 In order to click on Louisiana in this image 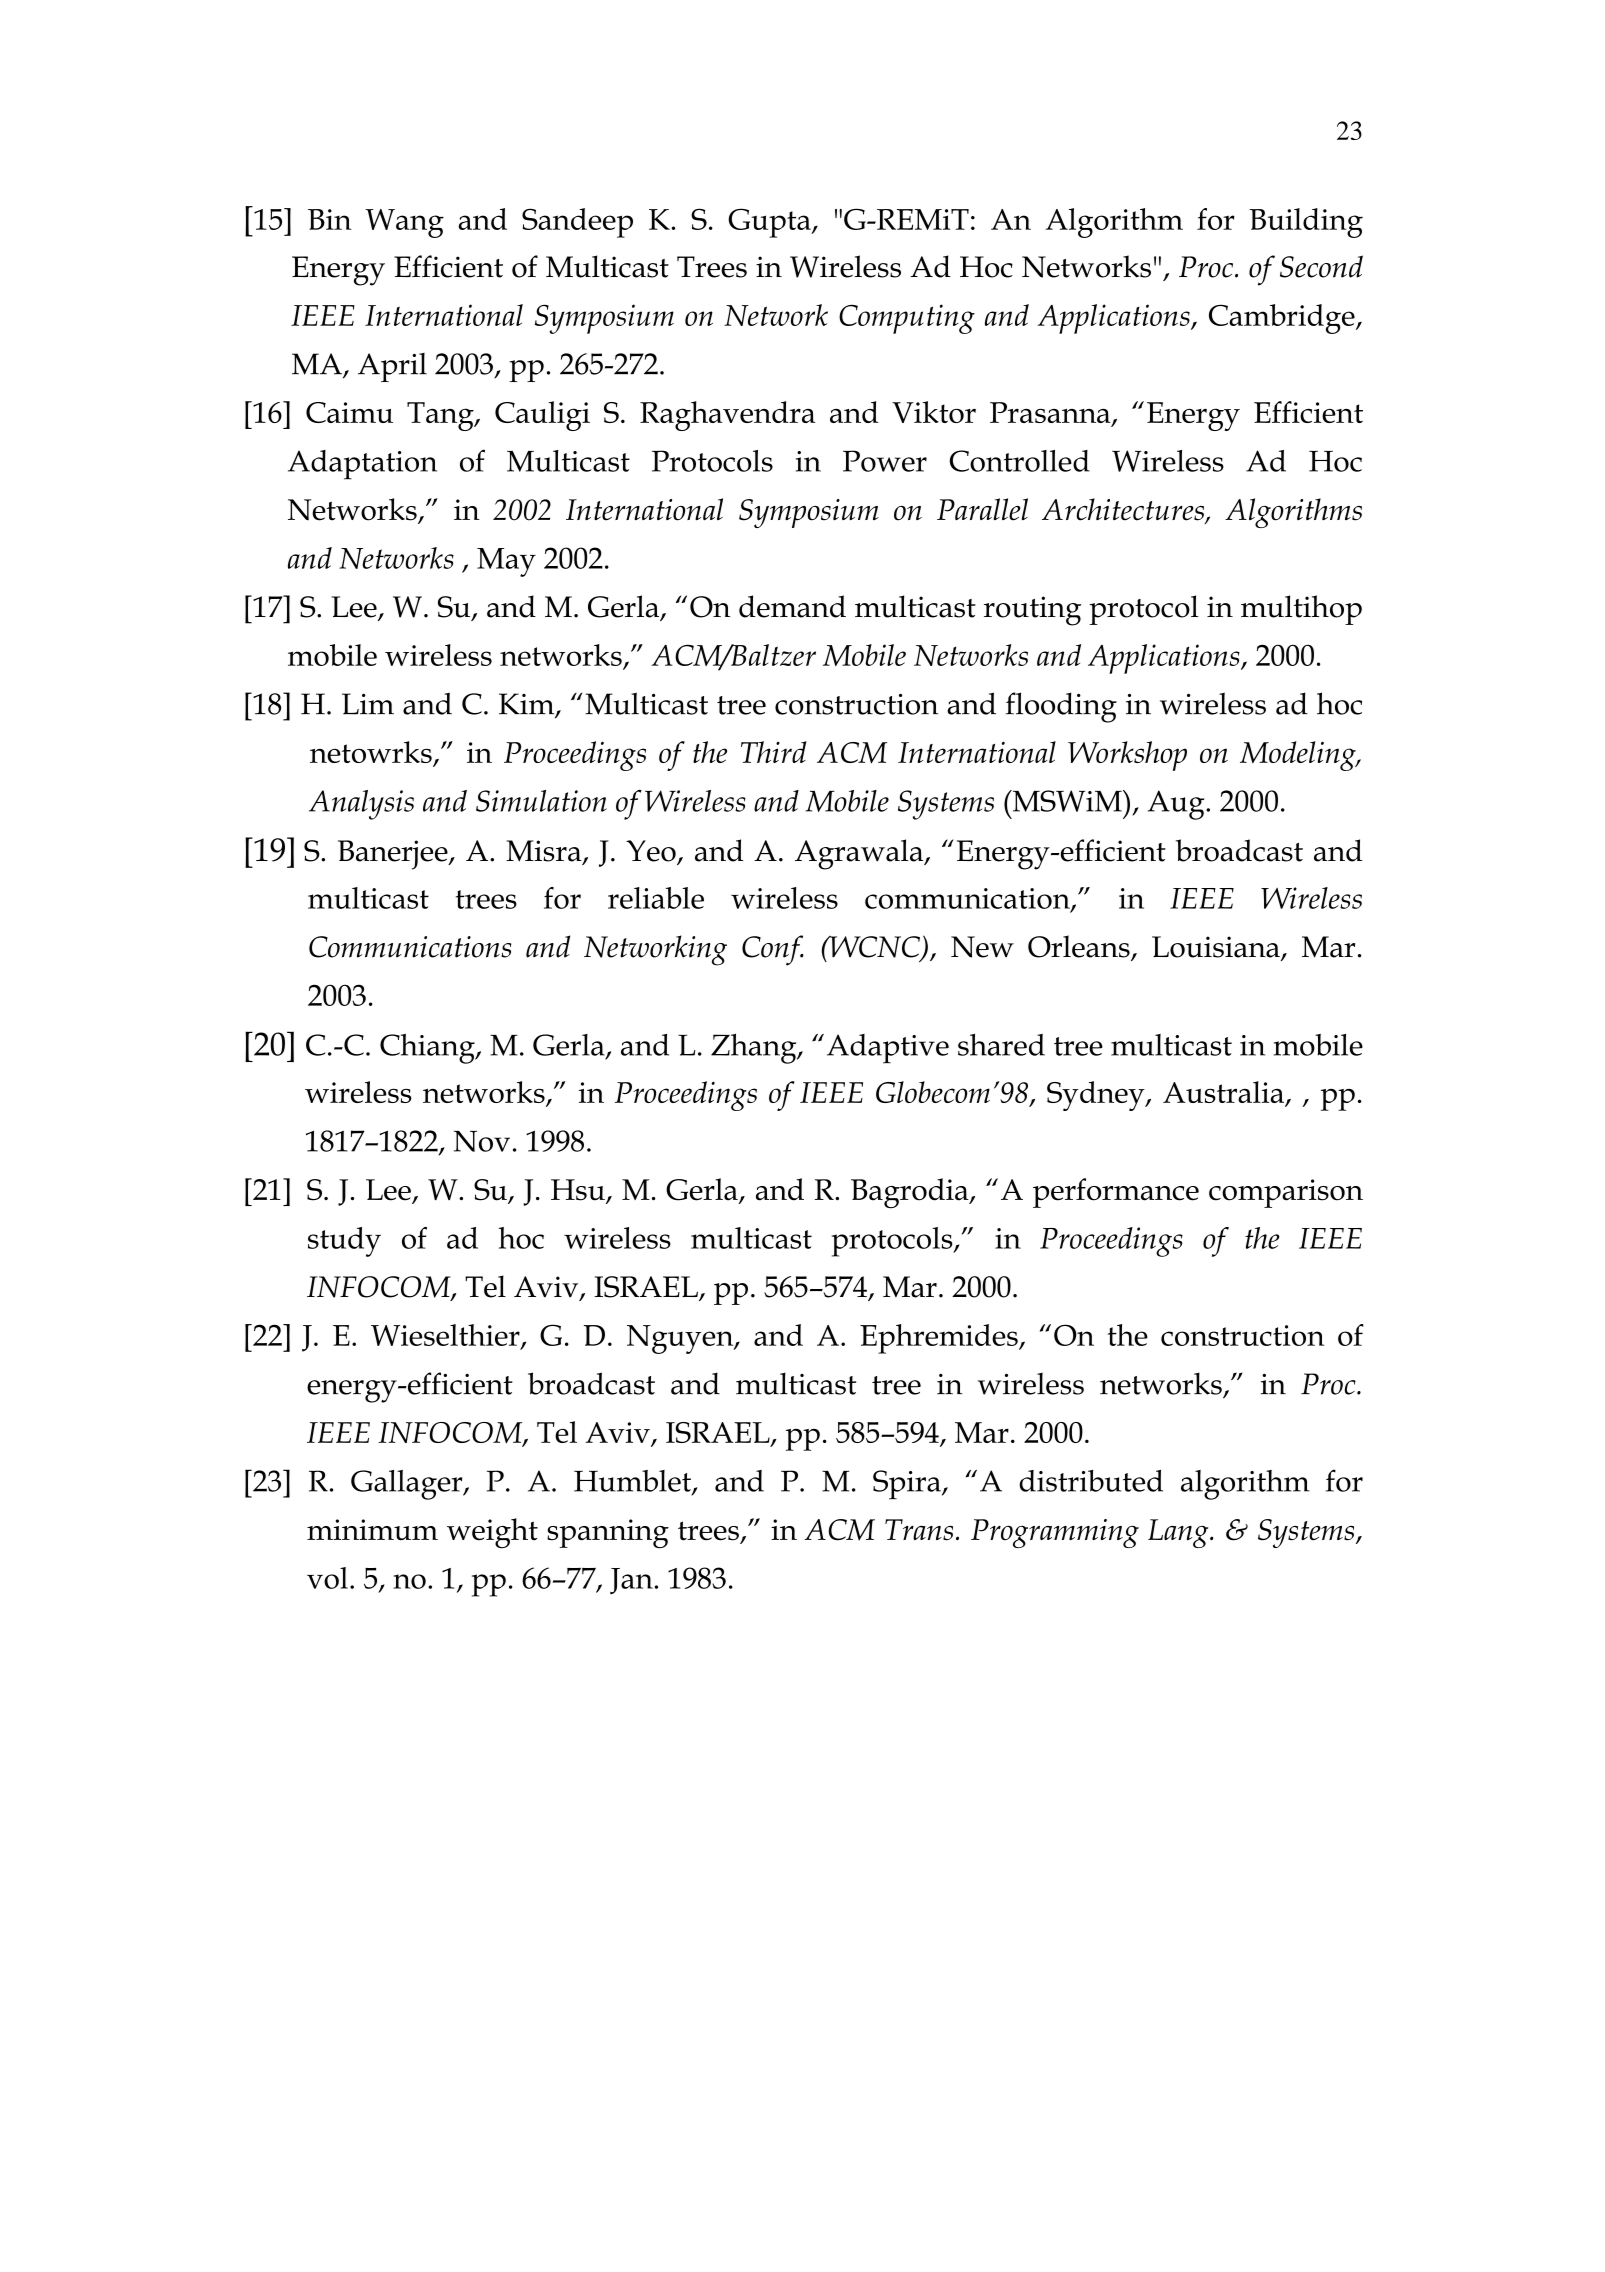, I will do `click(1217, 948)`.
